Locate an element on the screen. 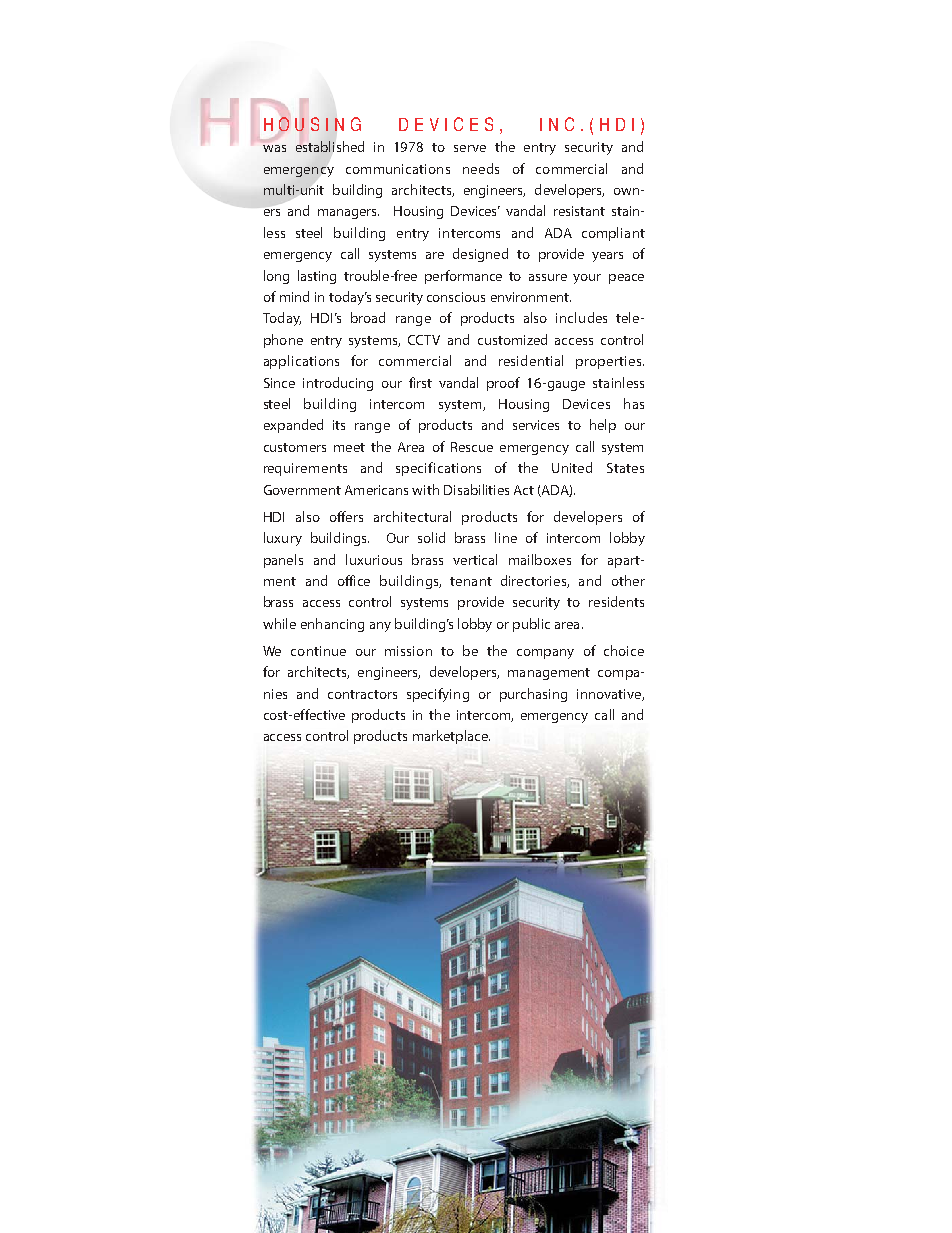 Image resolution: width=952 pixels, height=1233 pixels. serve is located at coordinates (470, 148).
